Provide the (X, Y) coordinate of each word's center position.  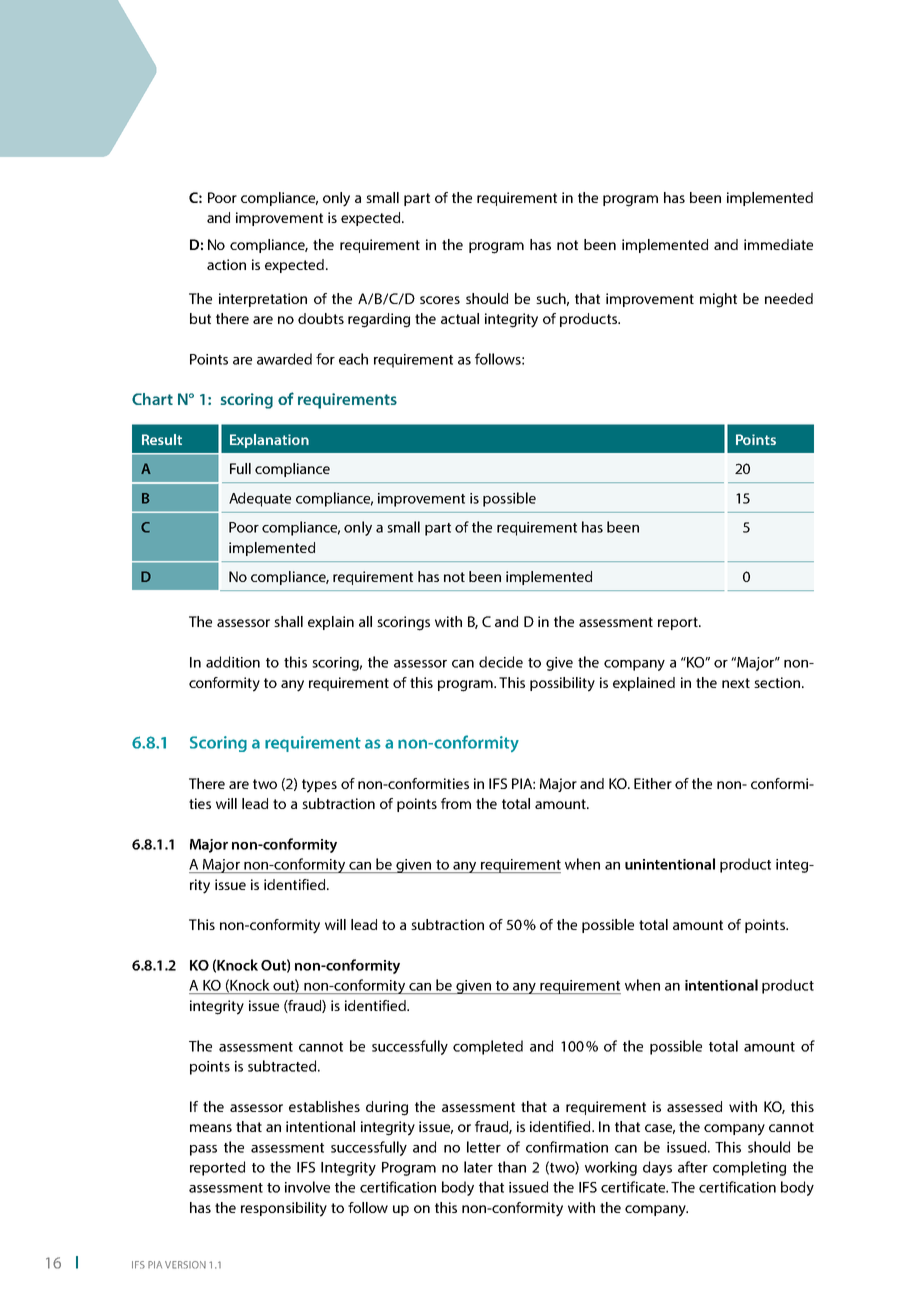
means (211, 1128)
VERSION (185, 1265)
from (456, 803)
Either (653, 783)
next (736, 683)
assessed (694, 1106)
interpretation (263, 300)
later (478, 1167)
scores (440, 300)
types (319, 786)
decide (501, 662)
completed (488, 1047)
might (718, 300)
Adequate (260, 499)
